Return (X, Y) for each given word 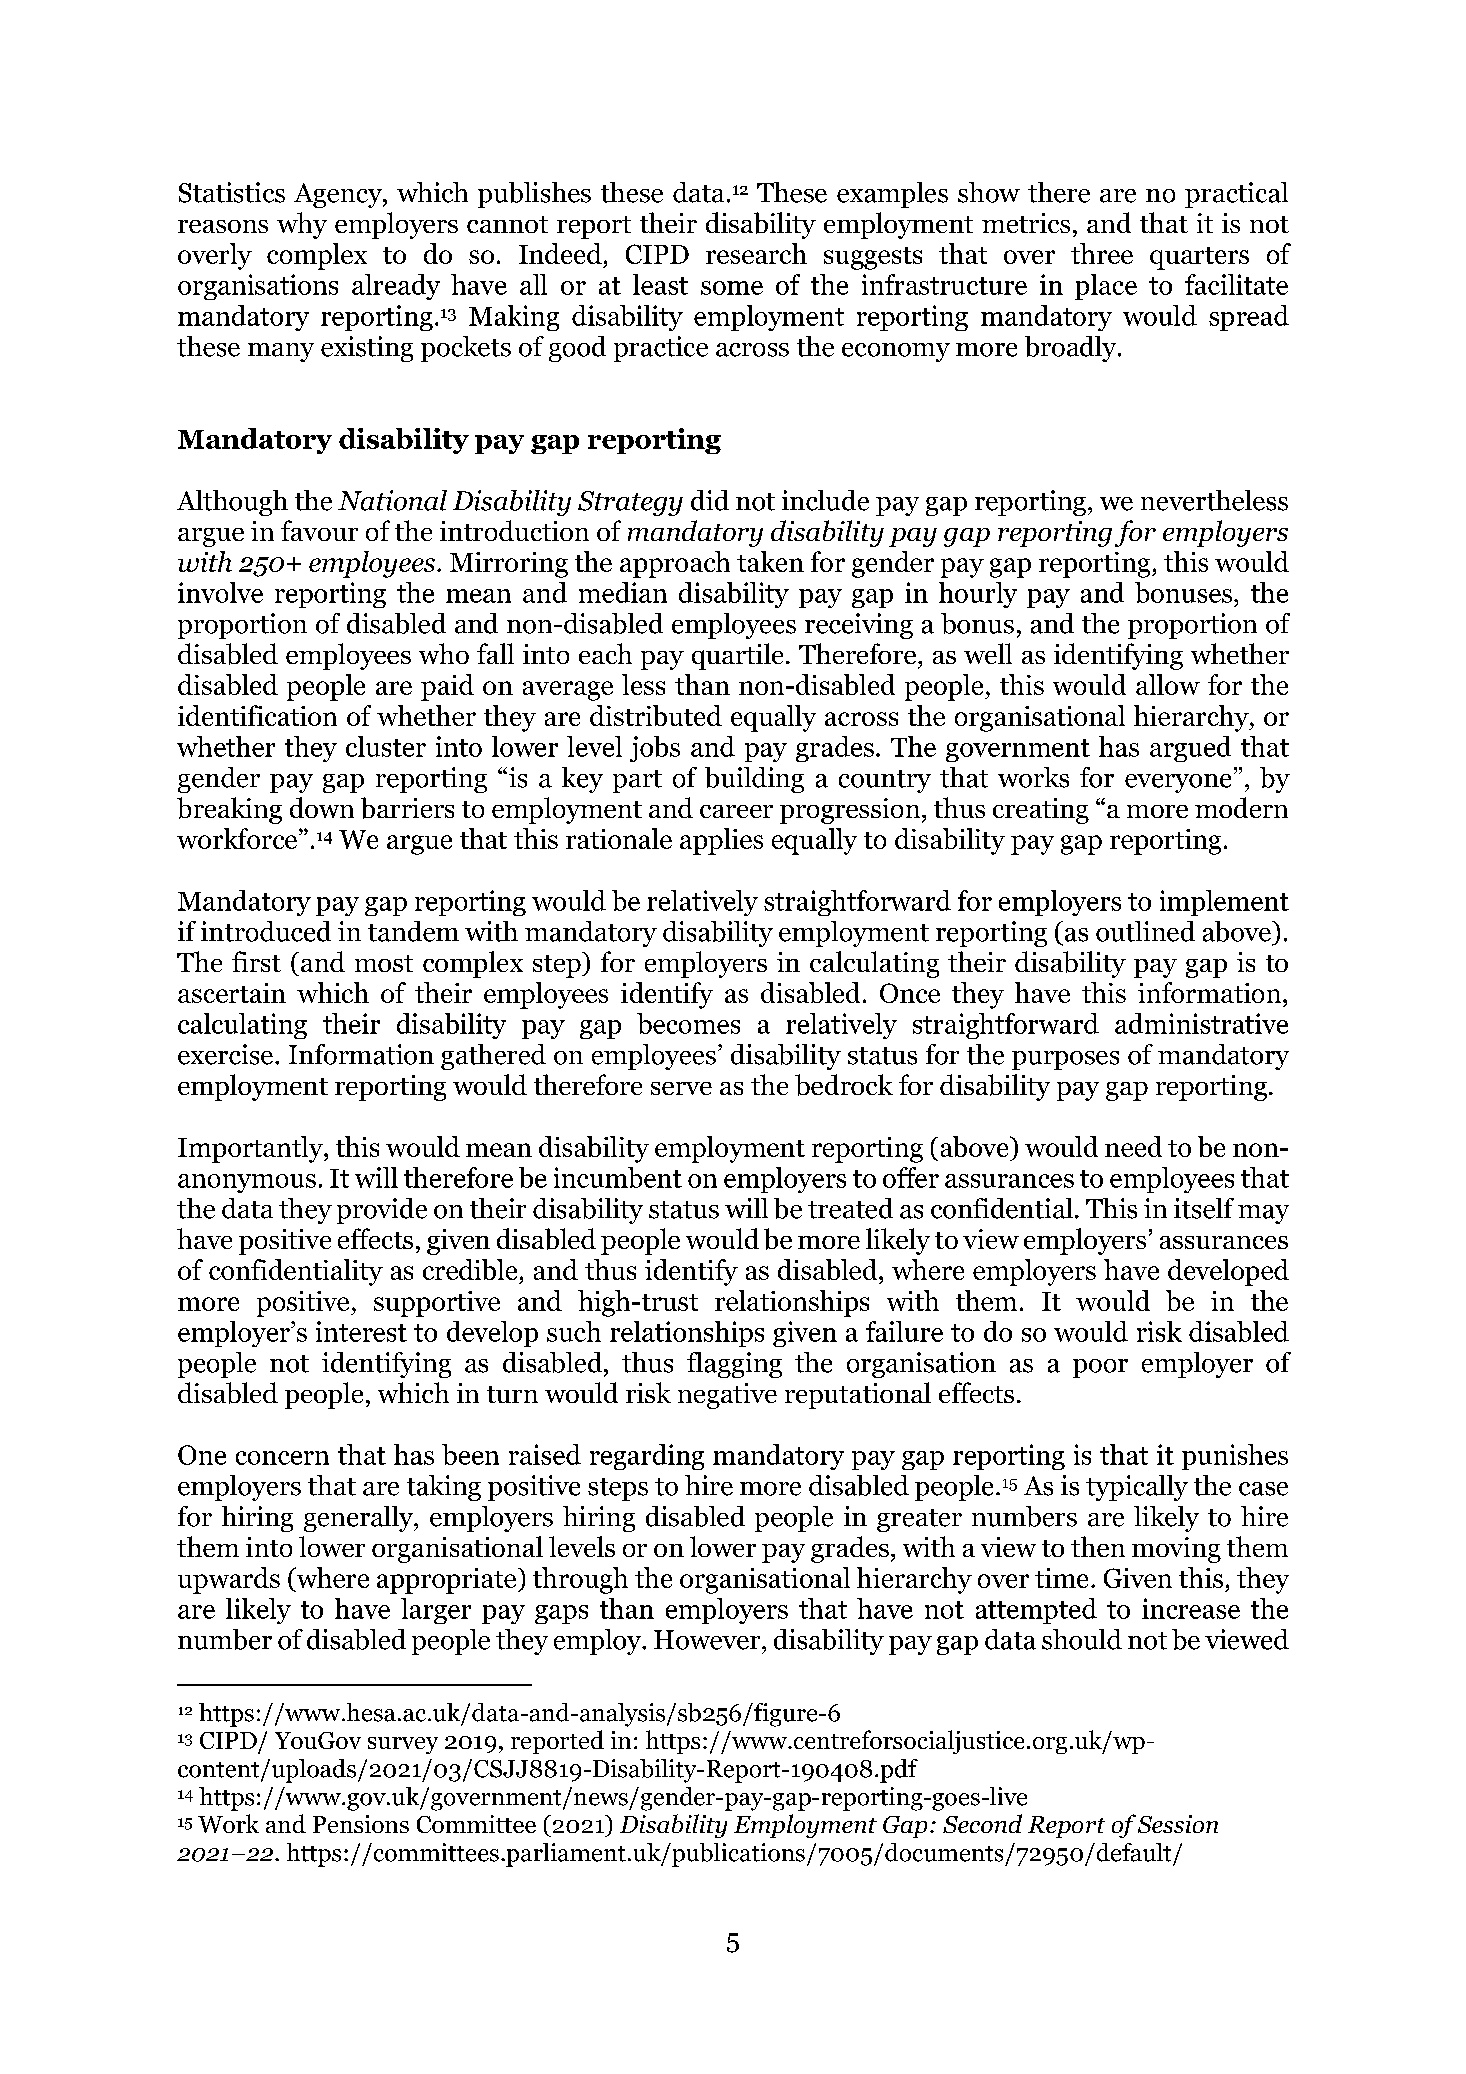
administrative (1201, 1023)
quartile (737, 656)
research (756, 253)
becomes (688, 1023)
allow (1168, 684)
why (302, 225)
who (444, 653)
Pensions (361, 1824)
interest (361, 1331)
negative (727, 1396)
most (384, 963)
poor (1100, 1368)
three (1102, 253)
